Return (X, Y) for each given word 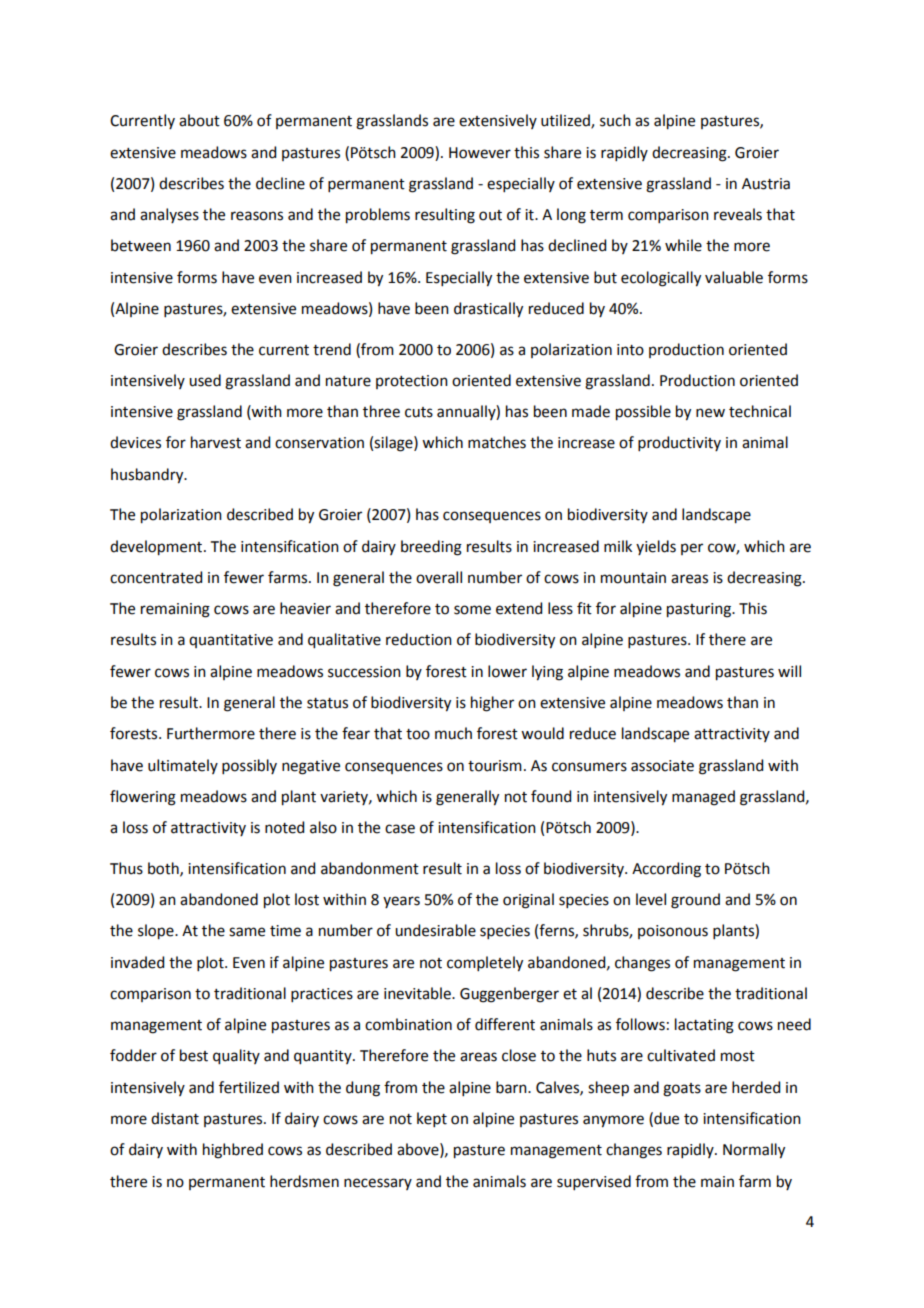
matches (497, 442)
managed (703, 798)
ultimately (183, 766)
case (400, 829)
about (199, 120)
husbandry (148, 476)
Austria (766, 184)
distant (175, 1118)
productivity (679, 443)
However (480, 153)
